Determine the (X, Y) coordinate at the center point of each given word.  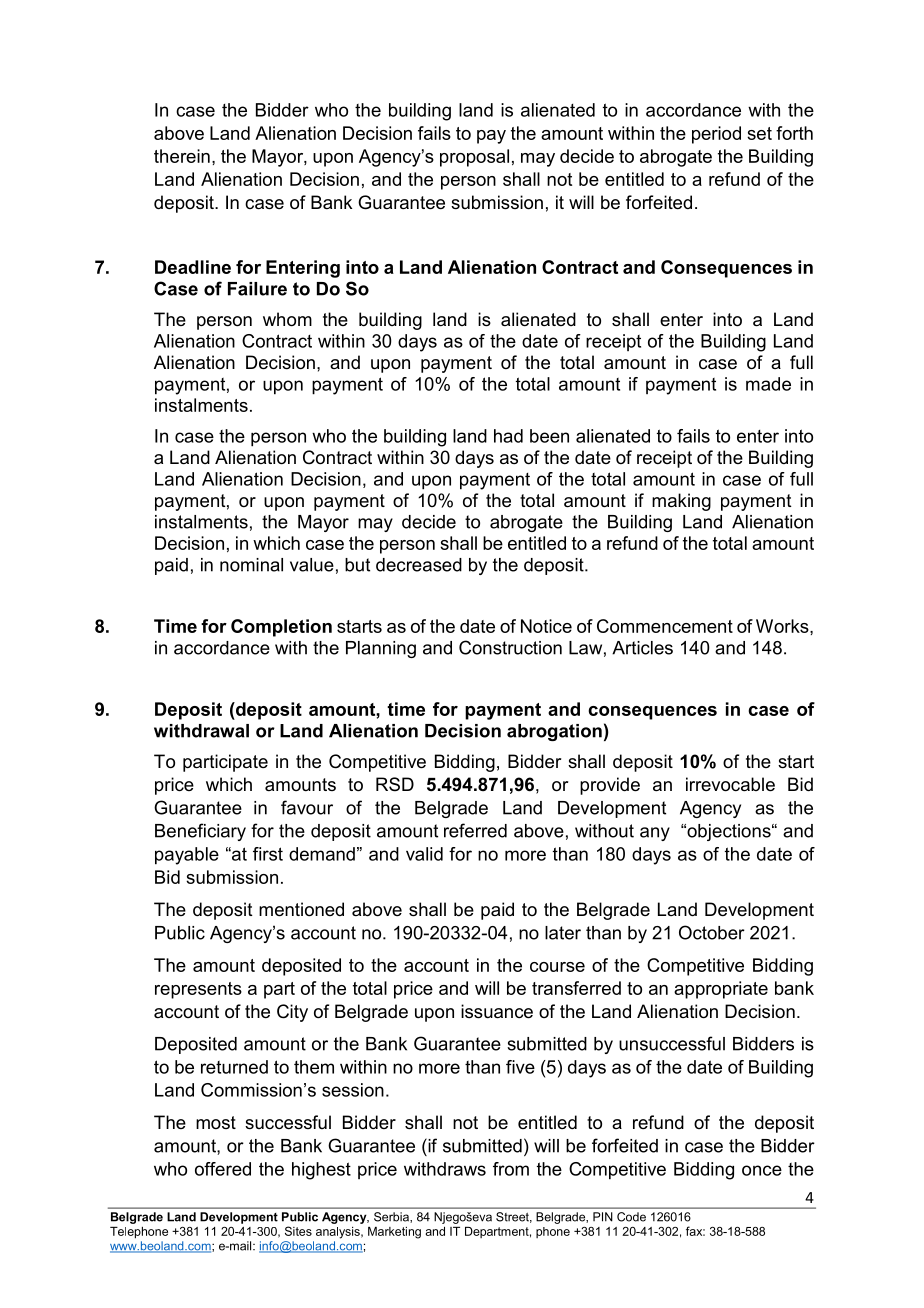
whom (287, 319)
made (768, 384)
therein (182, 156)
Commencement (665, 626)
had (508, 436)
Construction (510, 647)
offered (223, 1169)
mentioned (301, 909)
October (712, 932)
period (716, 135)
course (557, 967)
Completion (281, 628)
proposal (474, 158)
